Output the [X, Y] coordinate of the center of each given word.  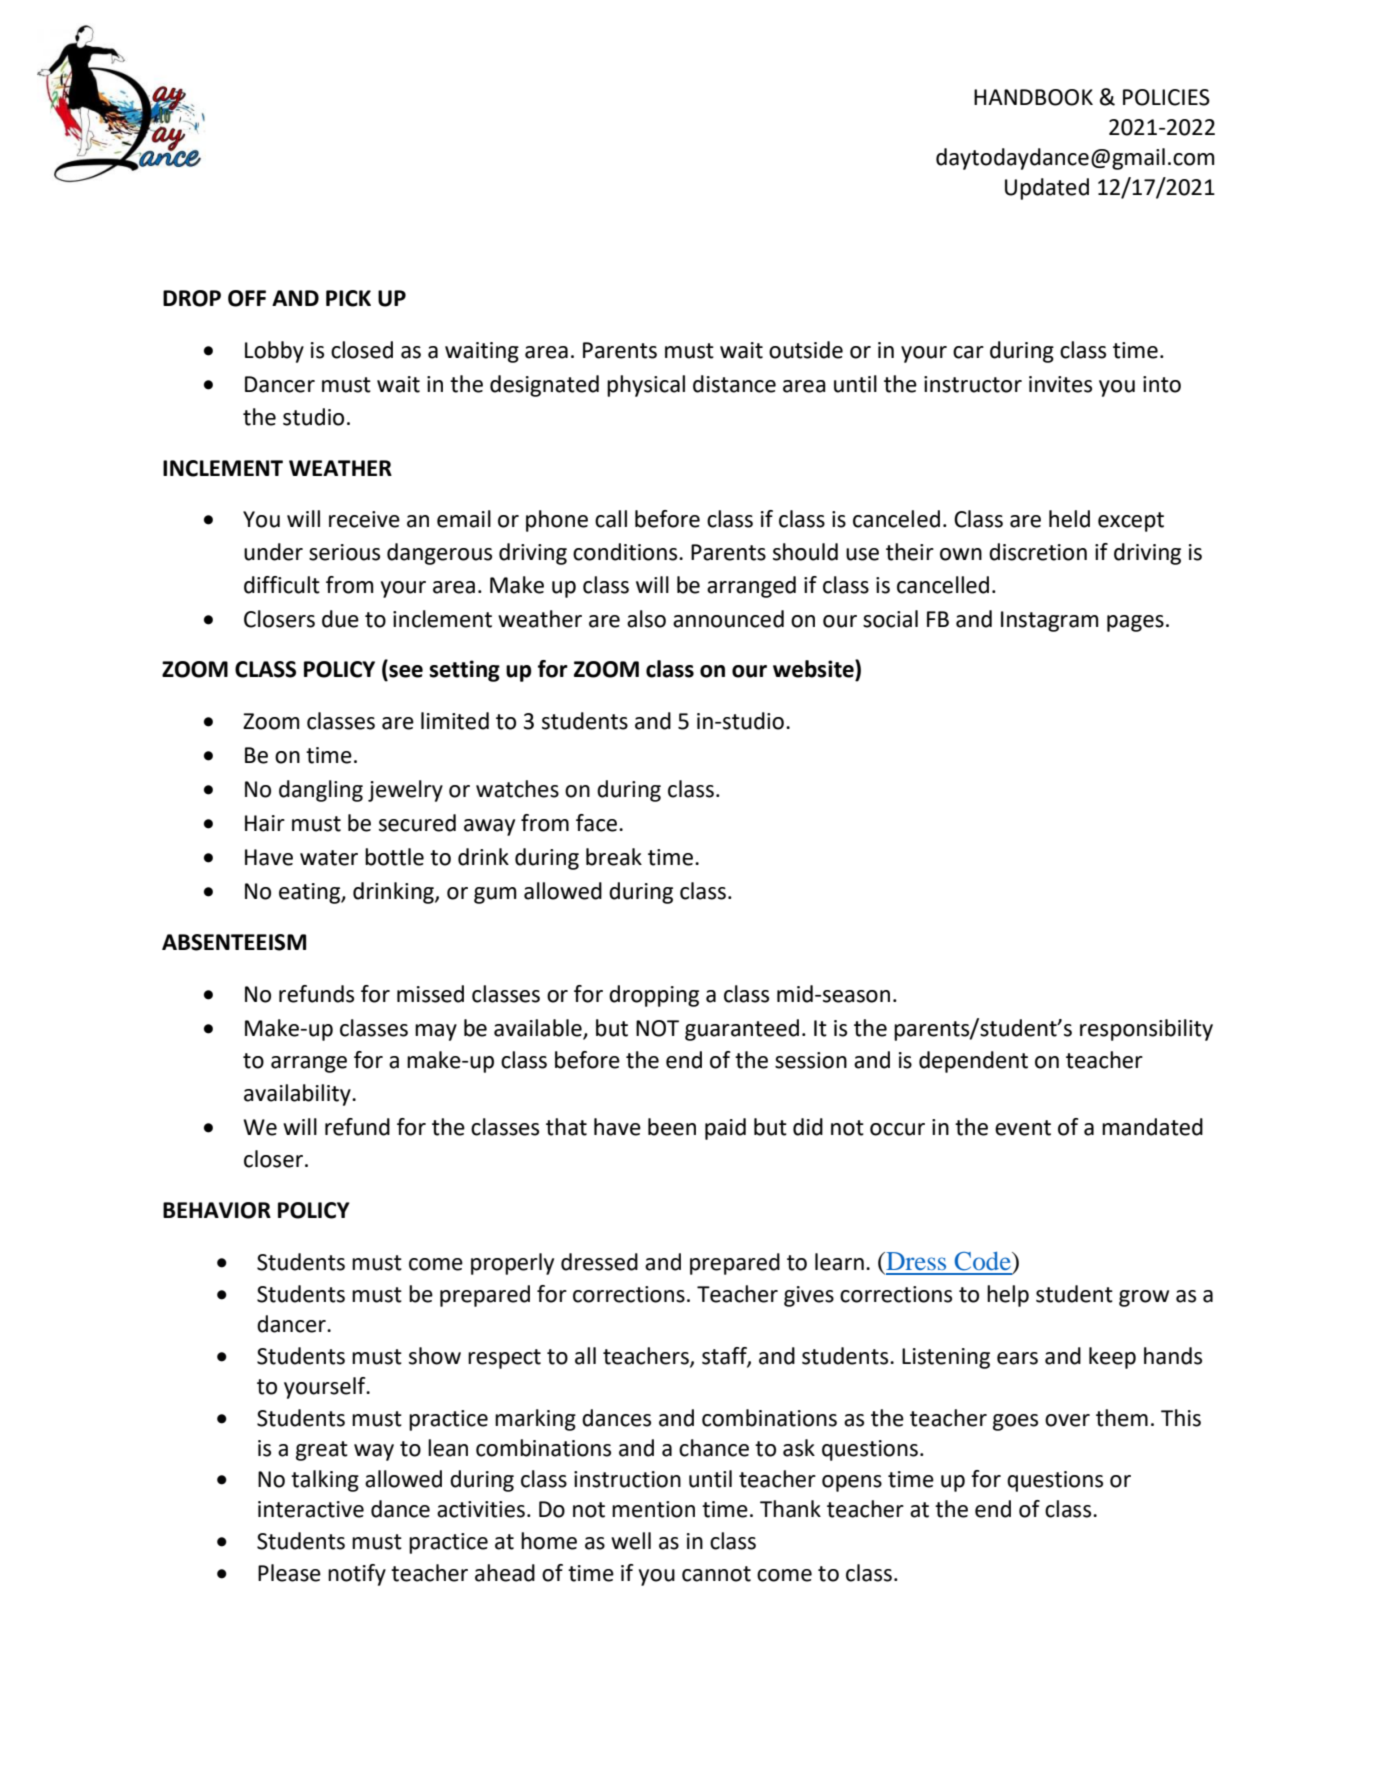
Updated [1047, 189]
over [1067, 1420]
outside [806, 350]
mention [653, 1509]
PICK [348, 298]
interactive [311, 1509]
